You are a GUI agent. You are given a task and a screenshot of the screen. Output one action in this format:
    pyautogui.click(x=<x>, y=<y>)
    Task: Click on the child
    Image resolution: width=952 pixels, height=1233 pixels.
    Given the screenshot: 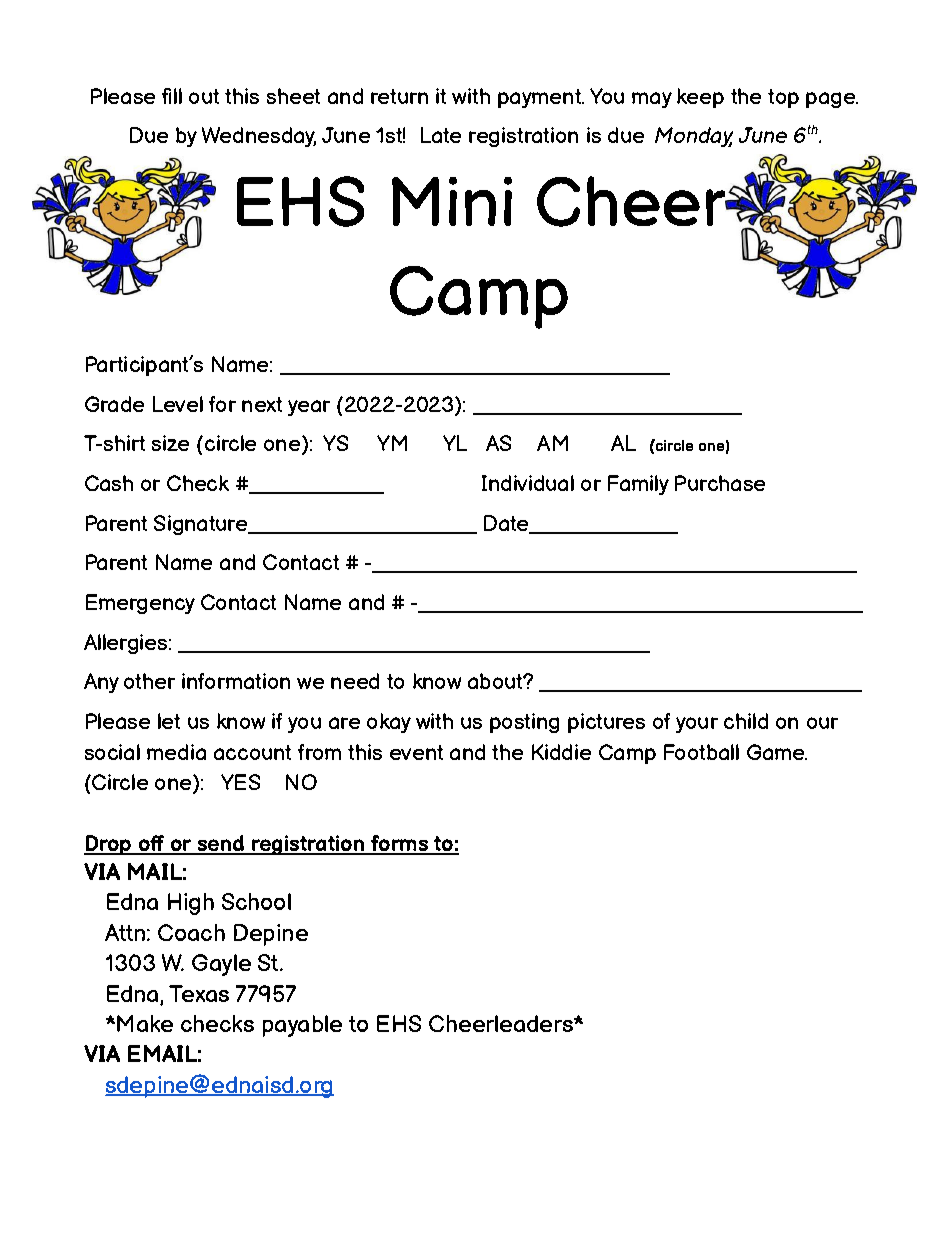 What is the action you would take?
    pyautogui.click(x=746, y=721)
